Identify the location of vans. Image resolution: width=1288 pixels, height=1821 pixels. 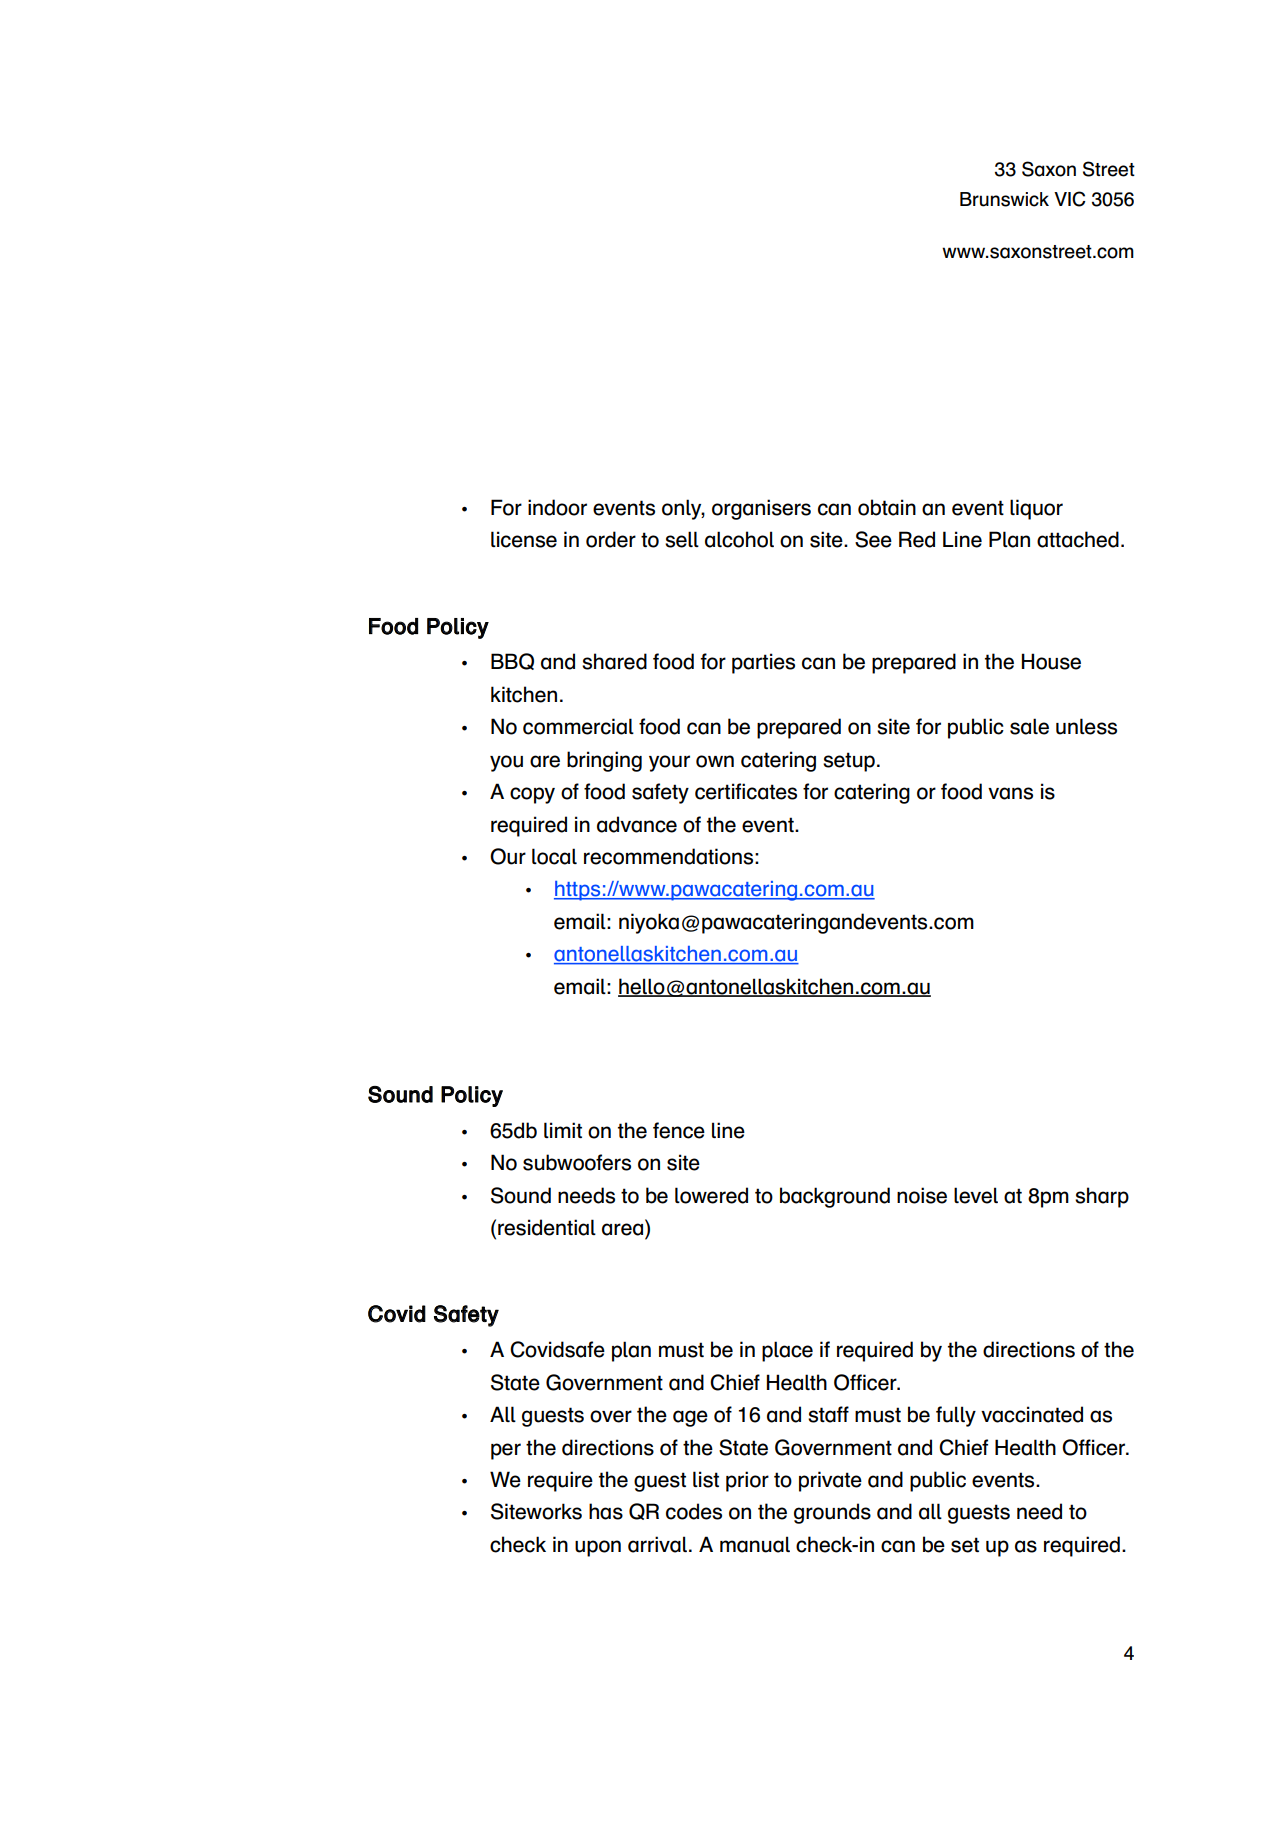
(1010, 793).
